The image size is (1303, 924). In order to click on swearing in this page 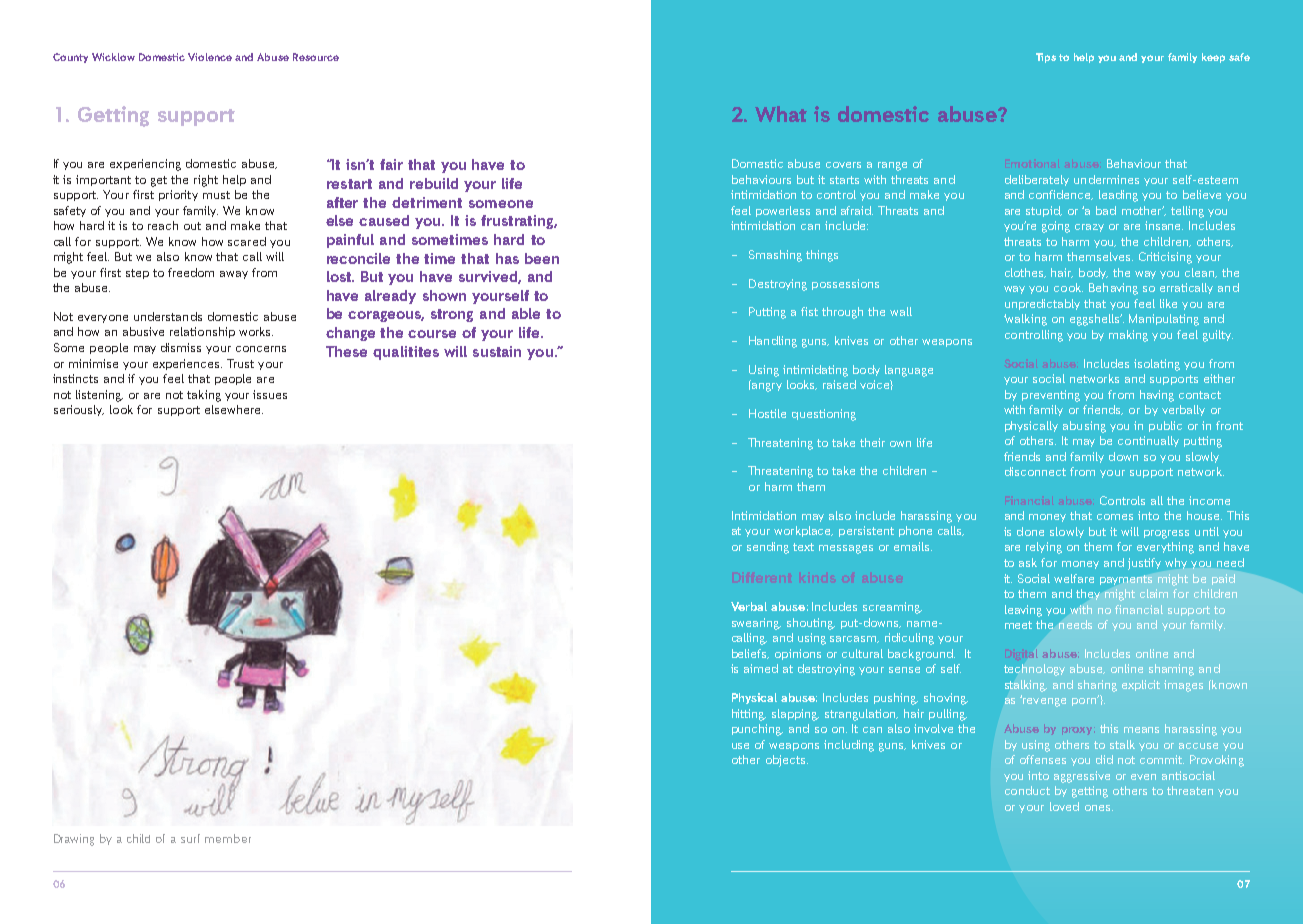, I will do `click(756, 624)`.
